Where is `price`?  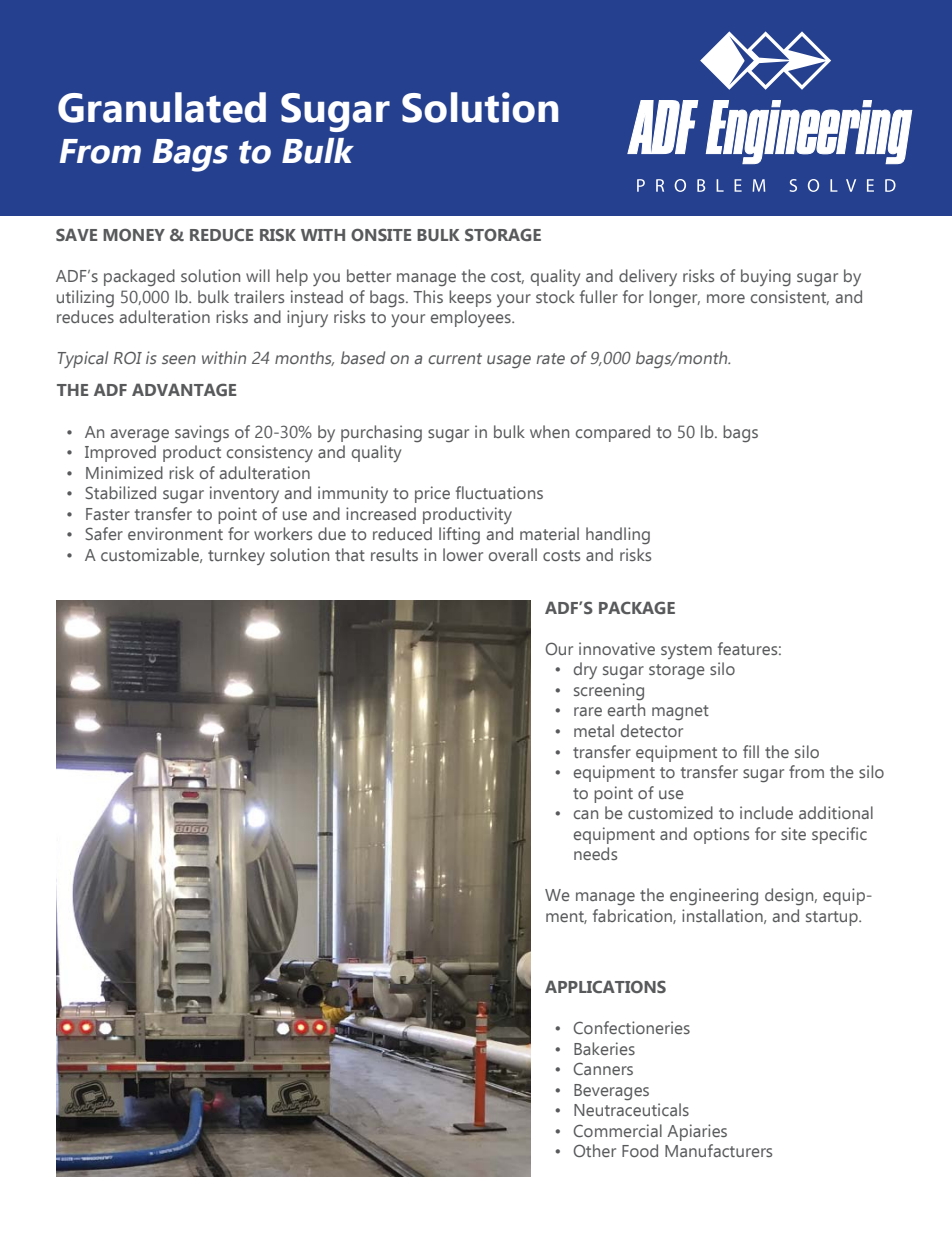
price is located at coordinates (432, 494).
